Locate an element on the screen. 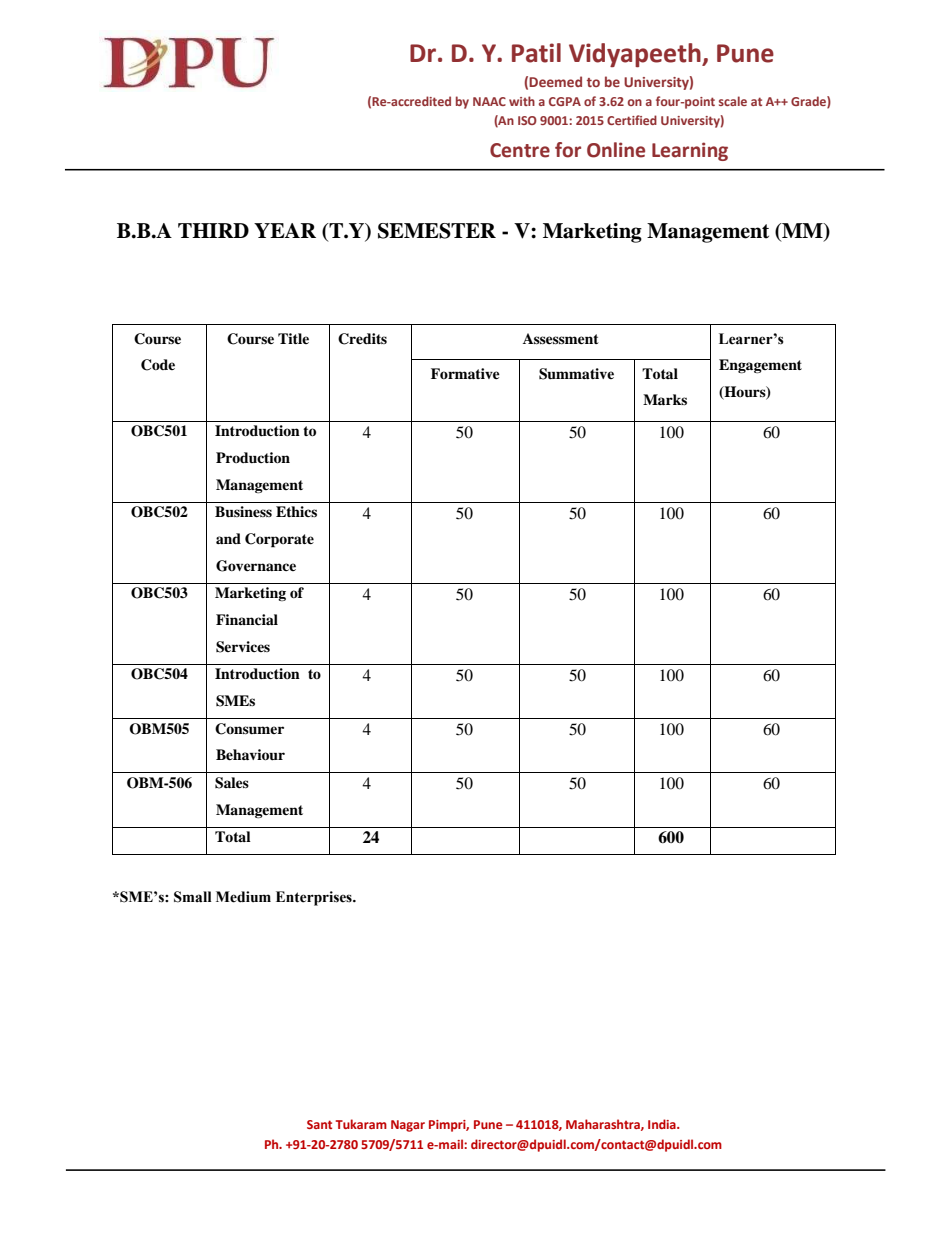  Marks is located at coordinates (665, 399).
